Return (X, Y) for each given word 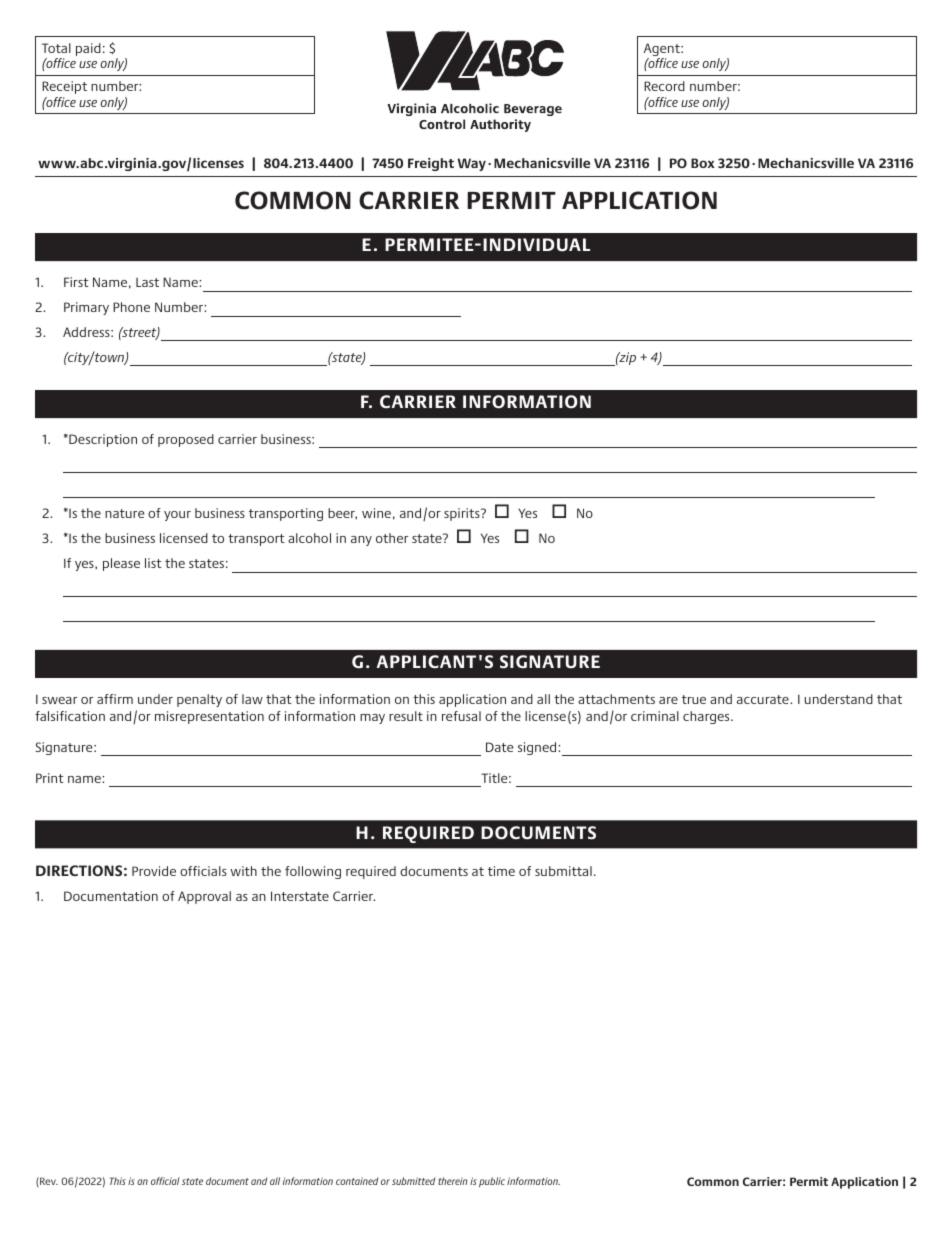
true (694, 699)
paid (88, 49)
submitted (413, 1181)
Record (664, 86)
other (392, 538)
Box (703, 163)
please (121, 564)
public (492, 1182)
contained (357, 1181)
